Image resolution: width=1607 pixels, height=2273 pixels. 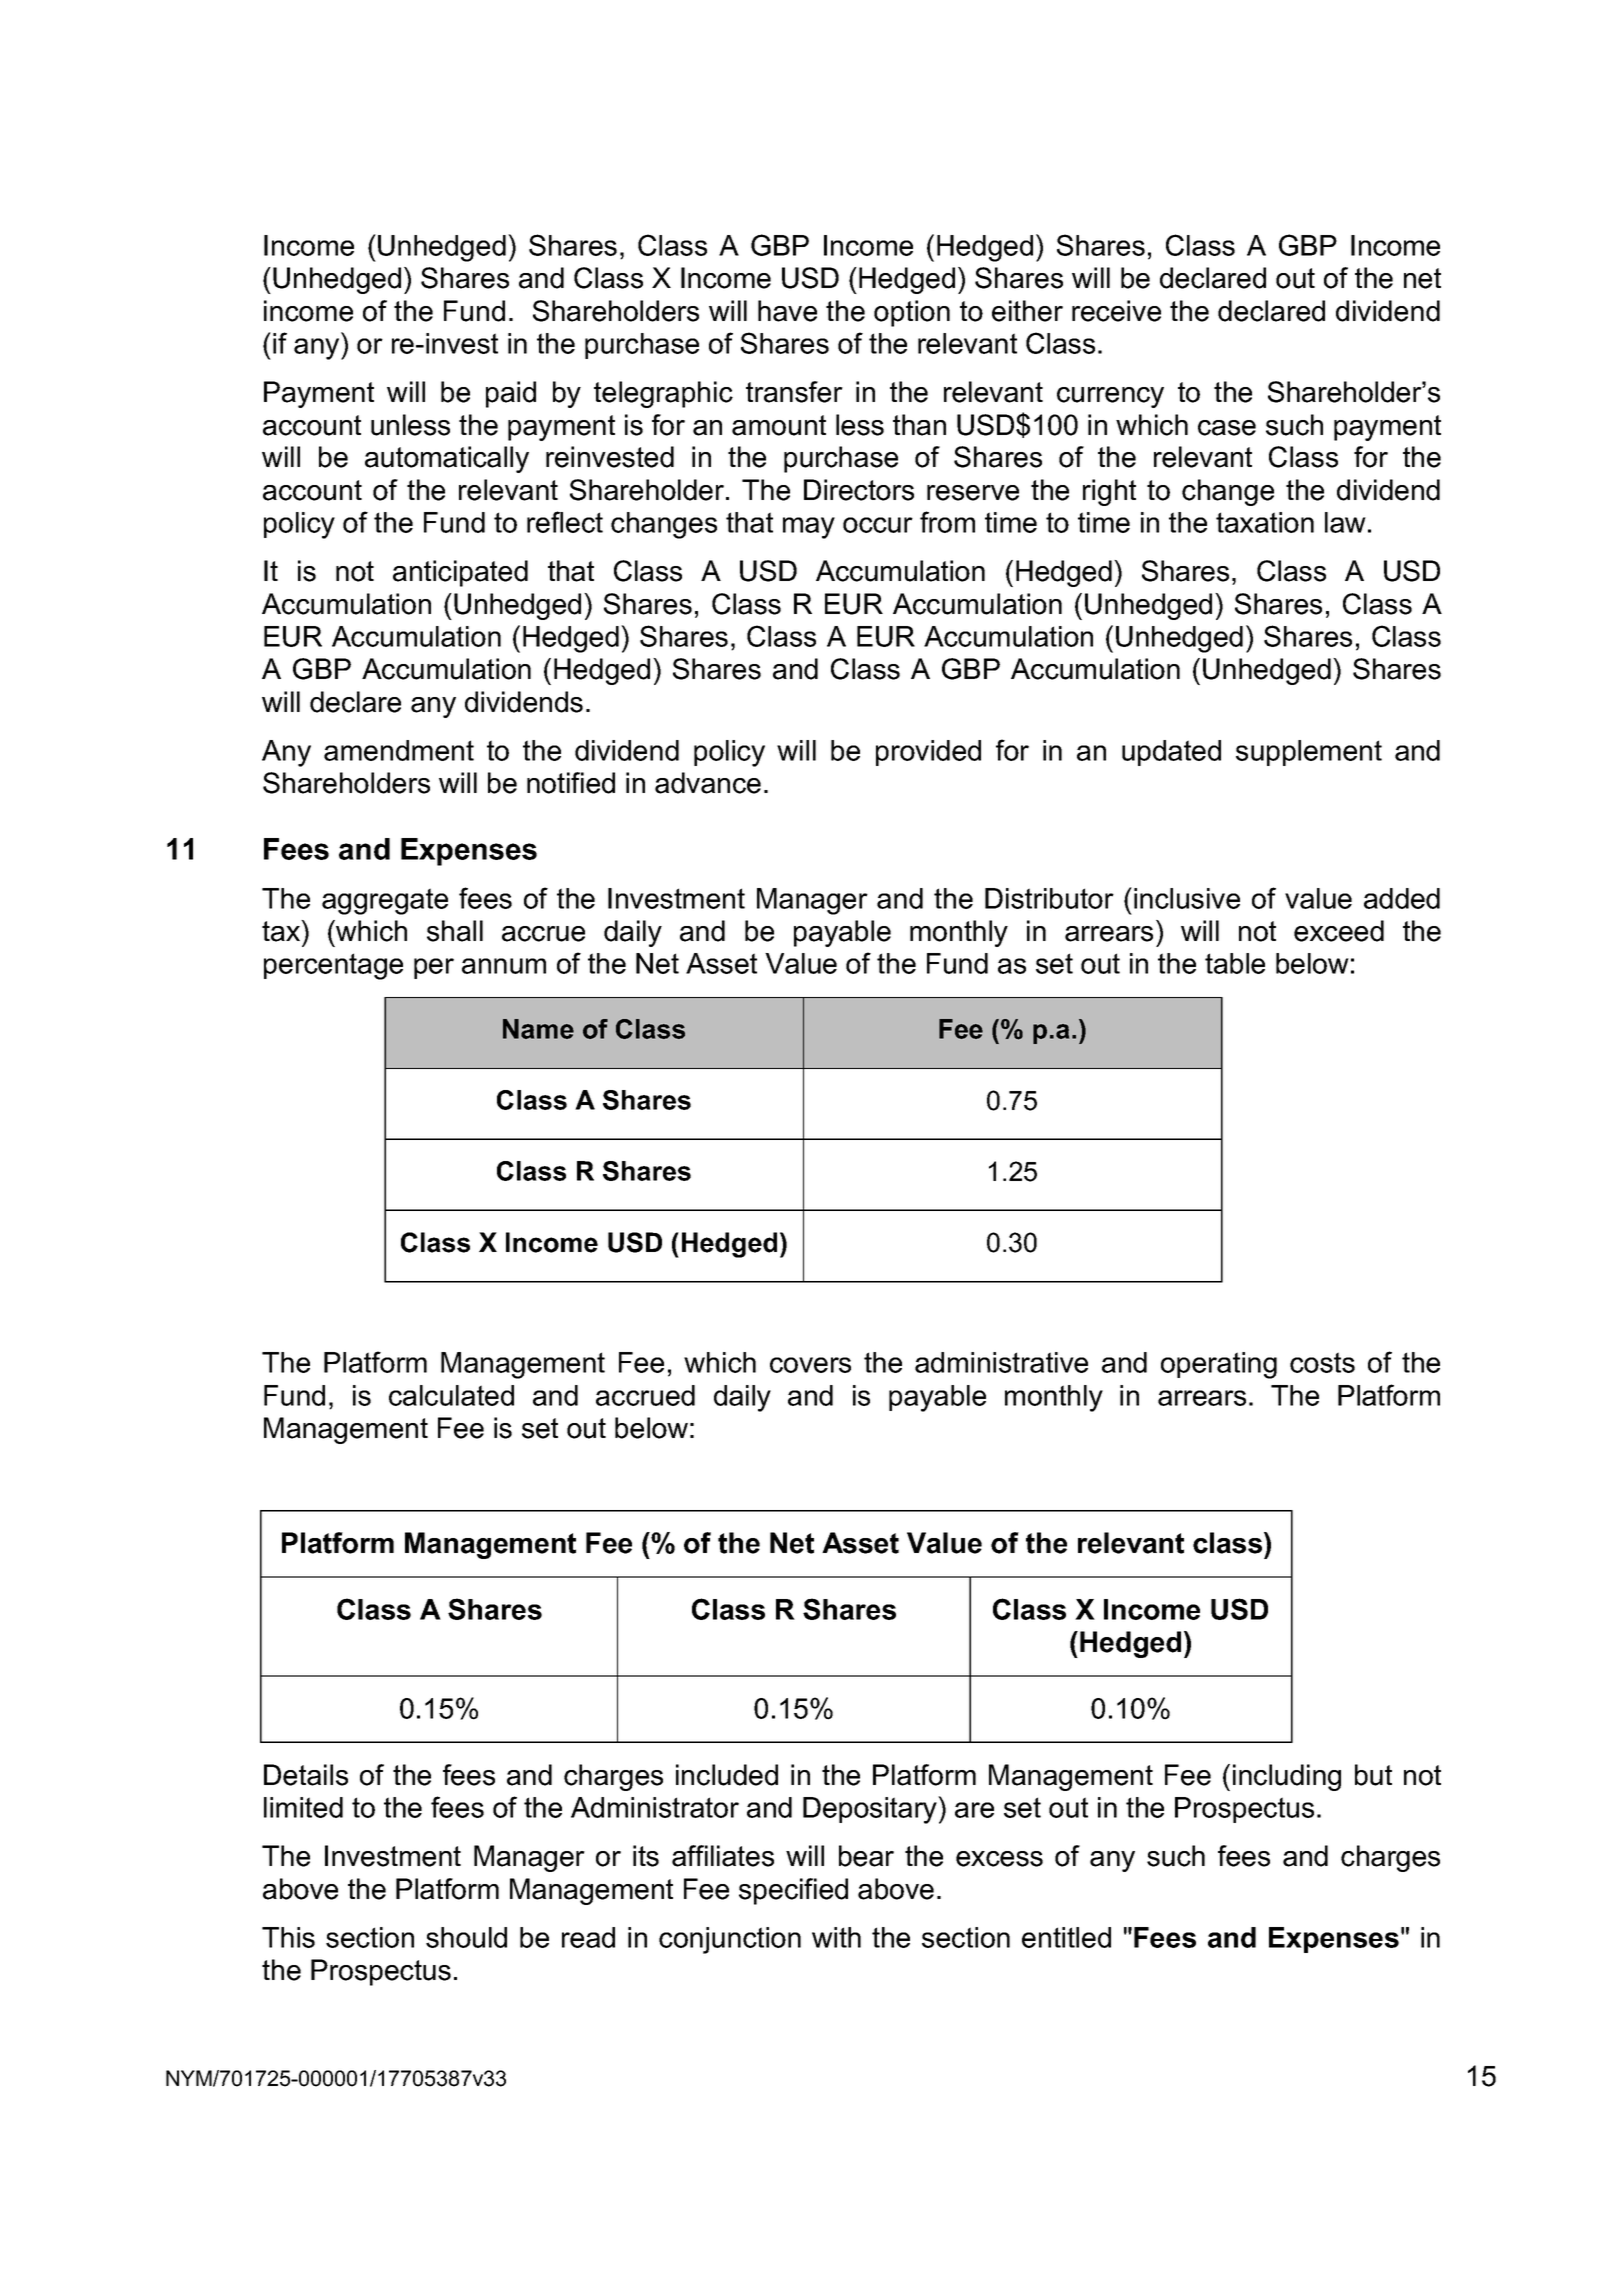 What do you see at coordinates (399, 750) in the page?
I see `amendment` at bounding box center [399, 750].
